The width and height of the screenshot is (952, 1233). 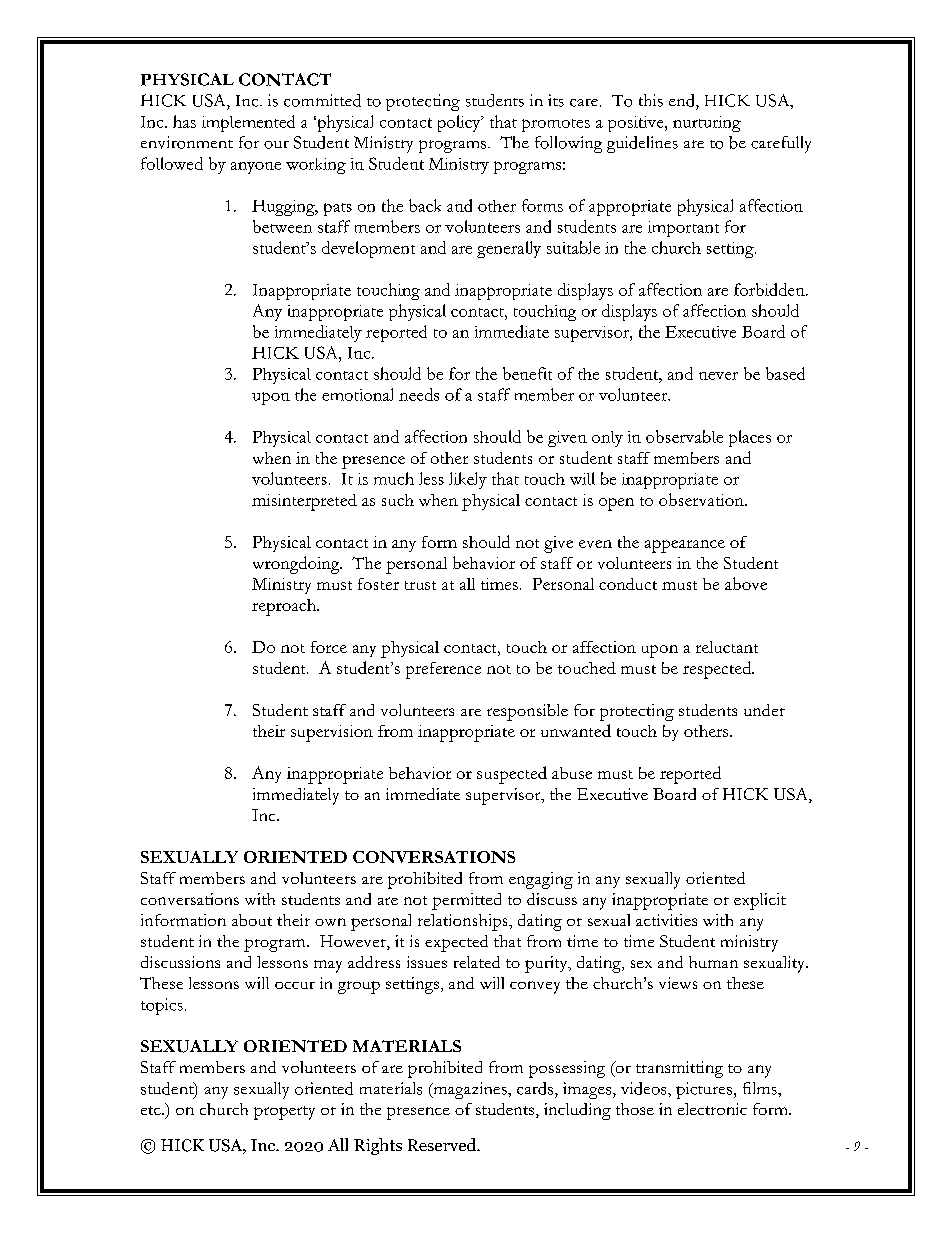 I want to click on observable, so click(x=684, y=436).
